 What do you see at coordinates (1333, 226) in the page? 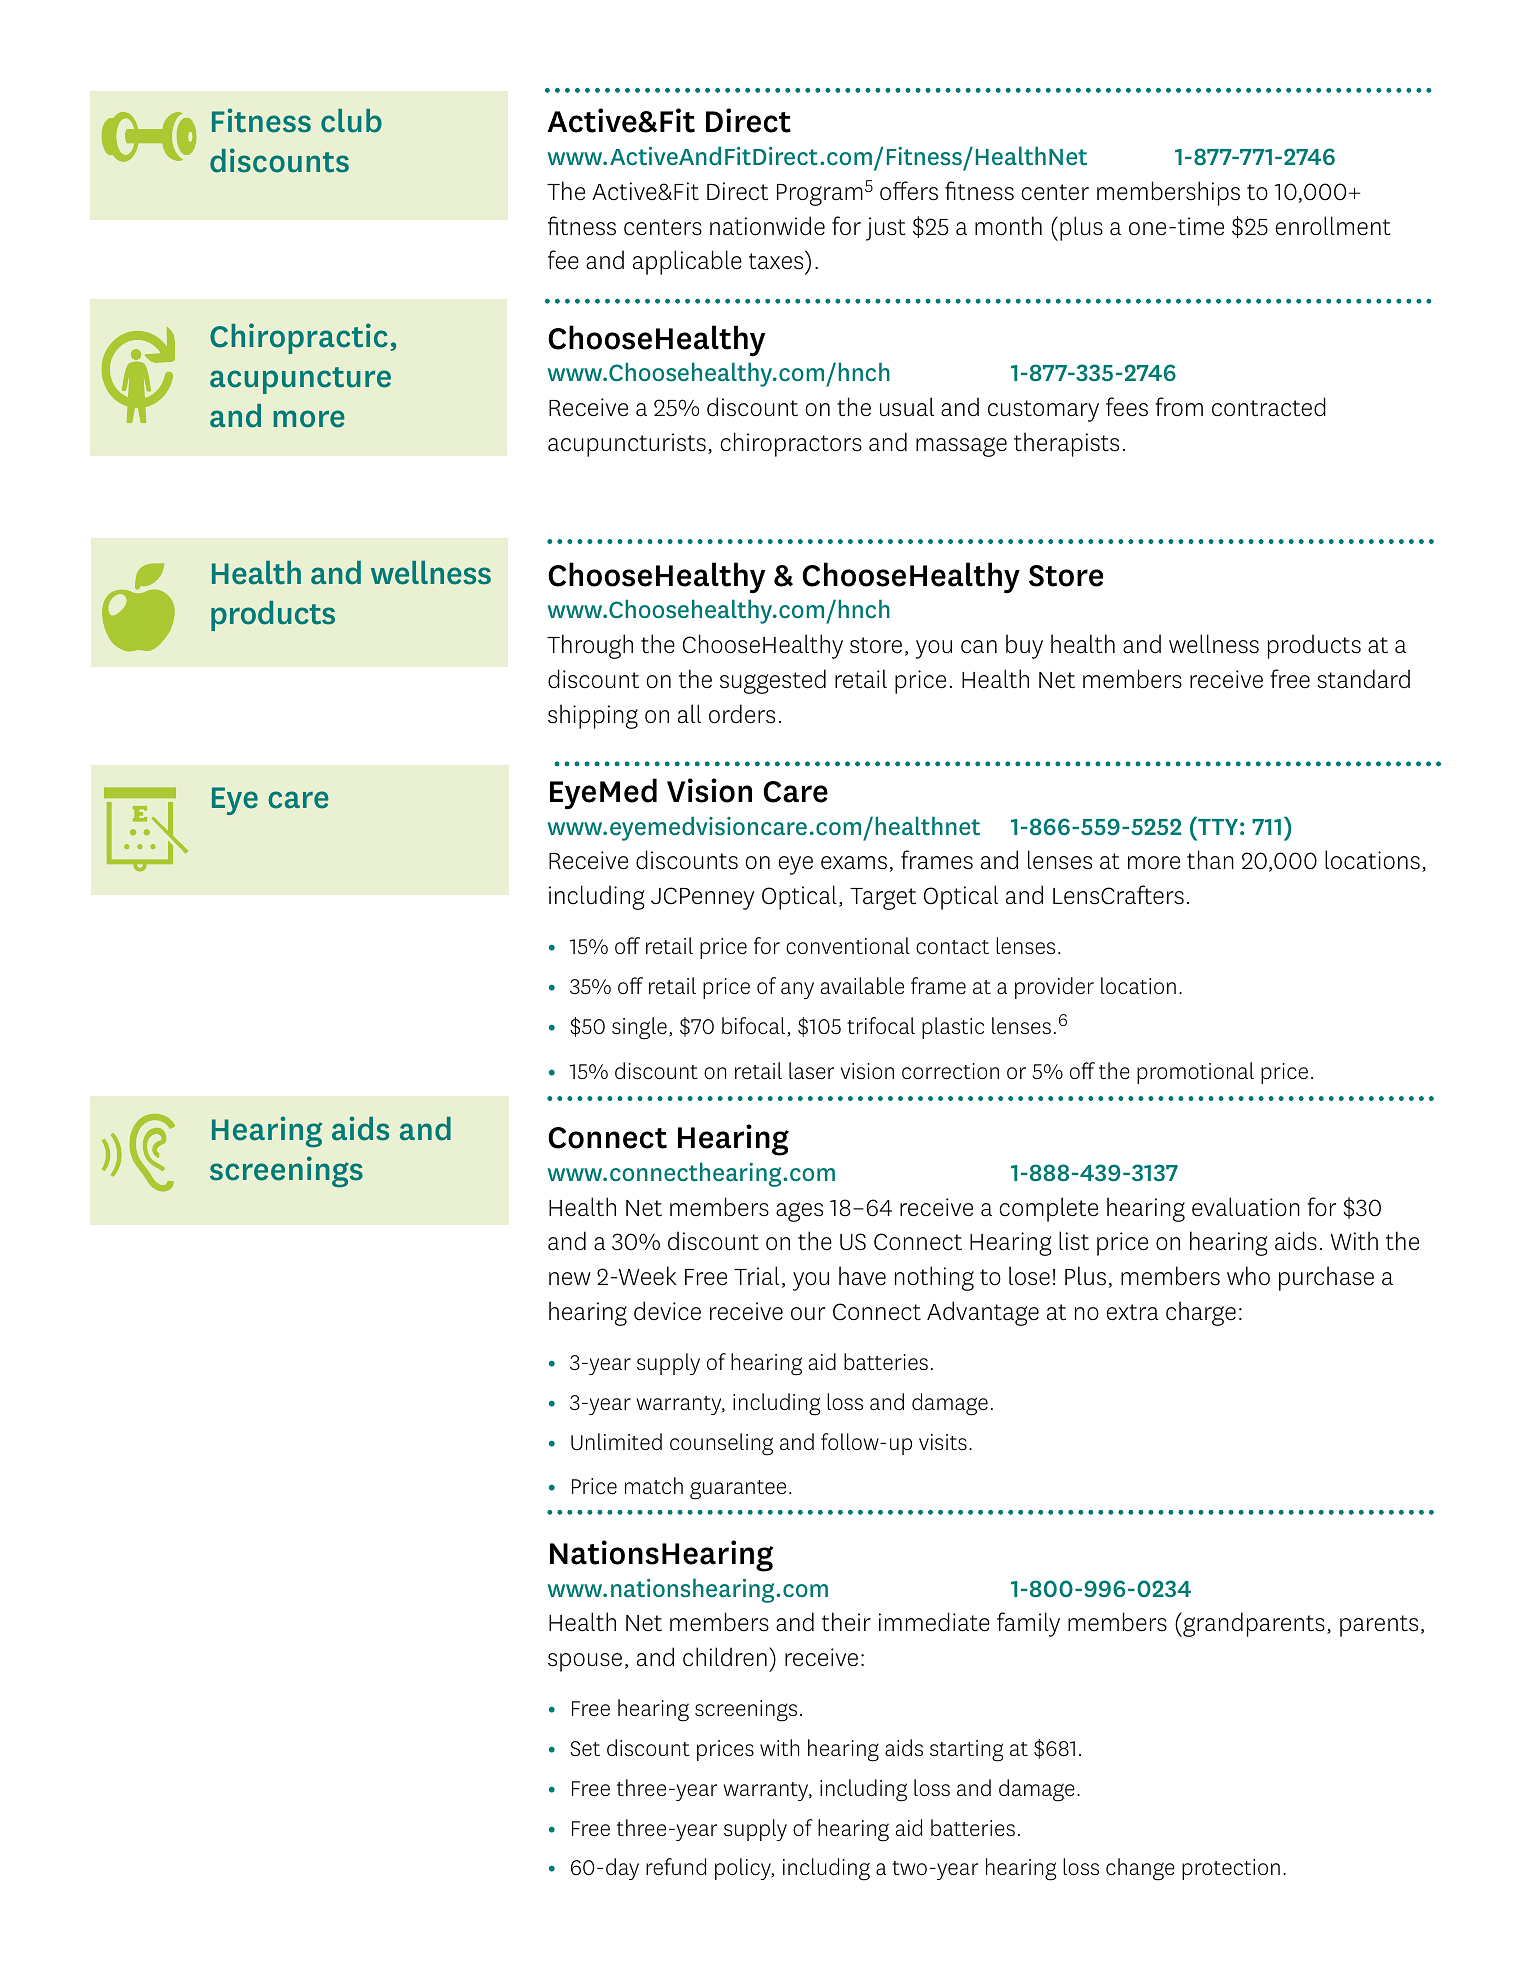
I see `enrollment` at bounding box center [1333, 226].
